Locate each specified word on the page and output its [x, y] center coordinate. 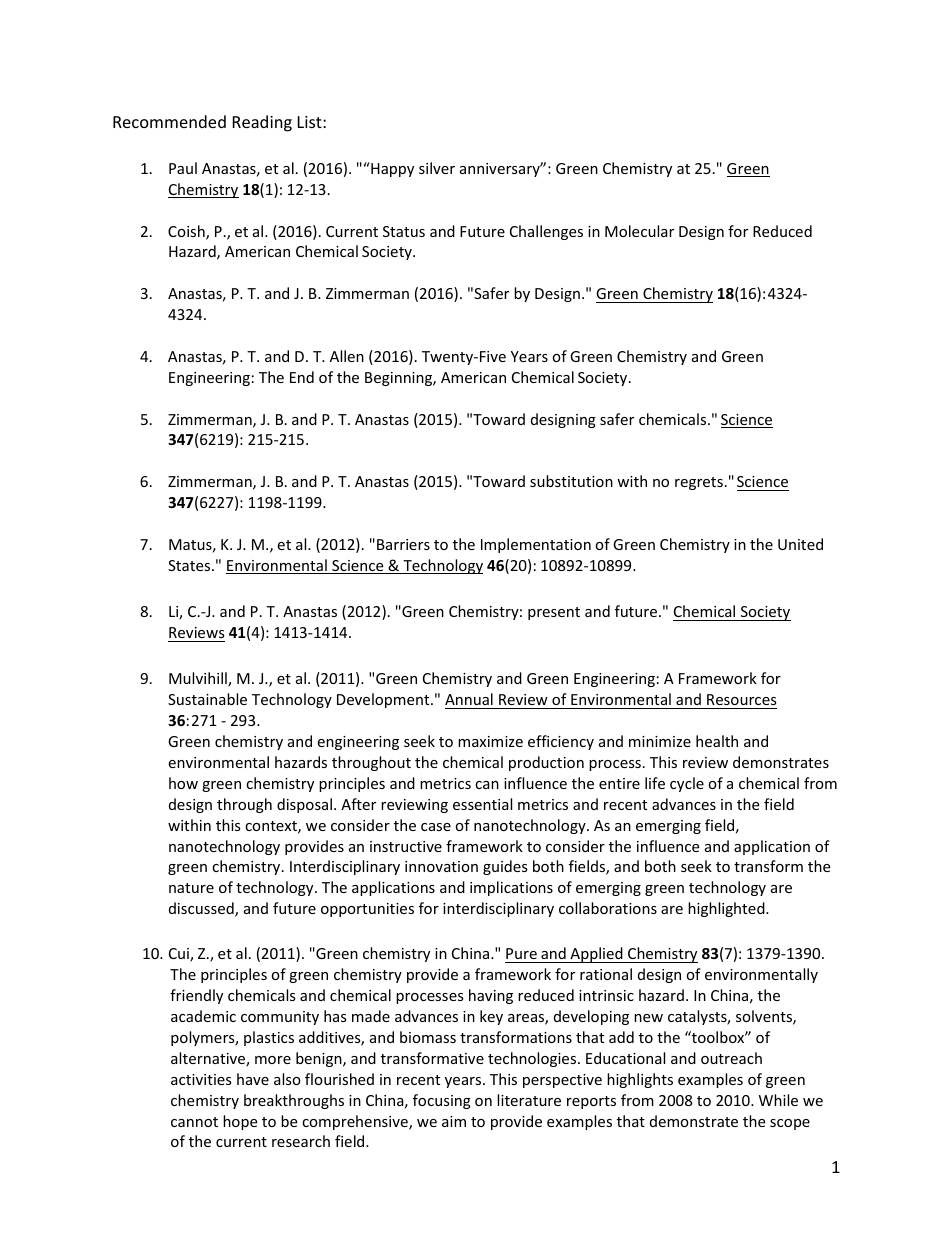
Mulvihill [199, 679]
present [554, 613]
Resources [742, 699]
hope [240, 1122]
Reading [262, 123]
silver [437, 168]
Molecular [639, 231]
